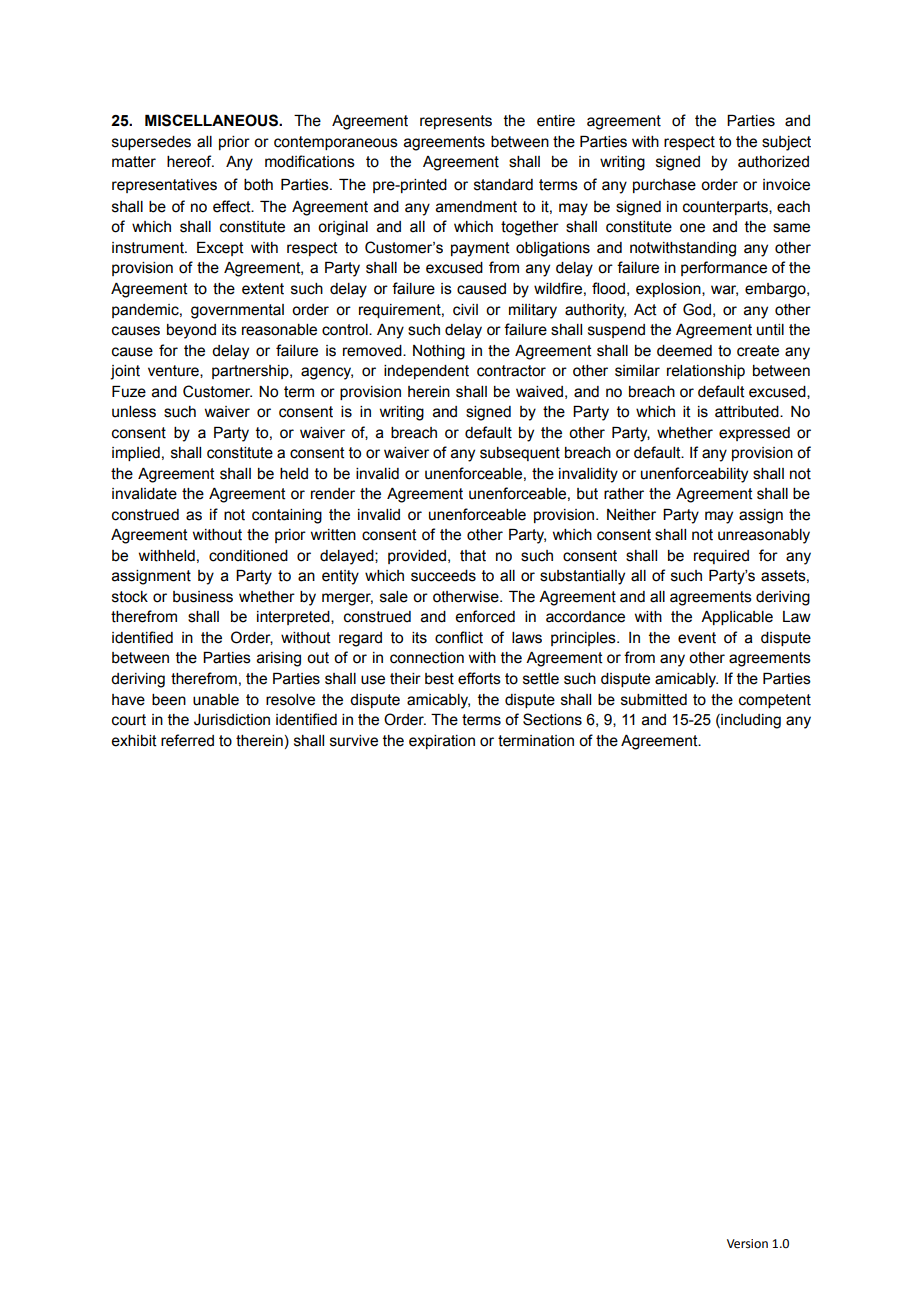 The height and width of the document is (1307, 924). Describe the element at coordinates (747, 1244) in the document. I see `Version` at that location.
